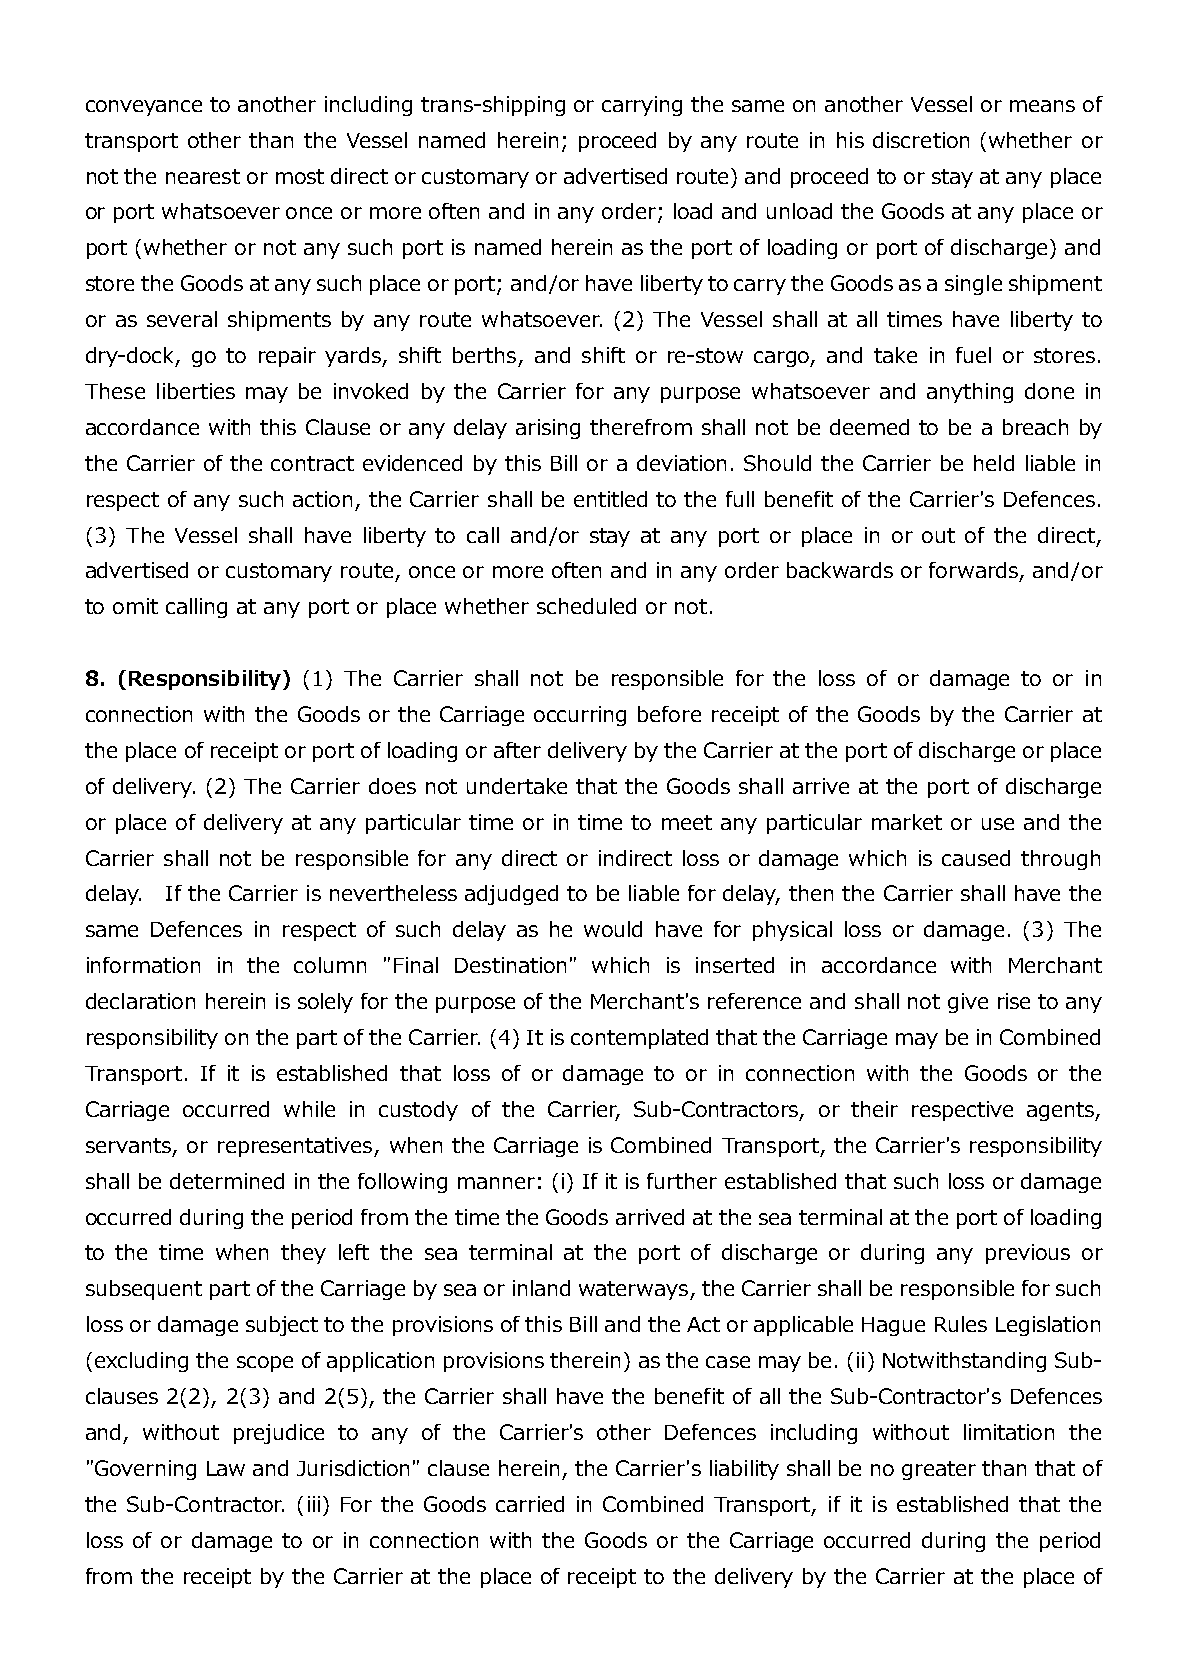 The image size is (1187, 1679). What do you see at coordinates (300, 176) in the screenshot?
I see `most` at bounding box center [300, 176].
